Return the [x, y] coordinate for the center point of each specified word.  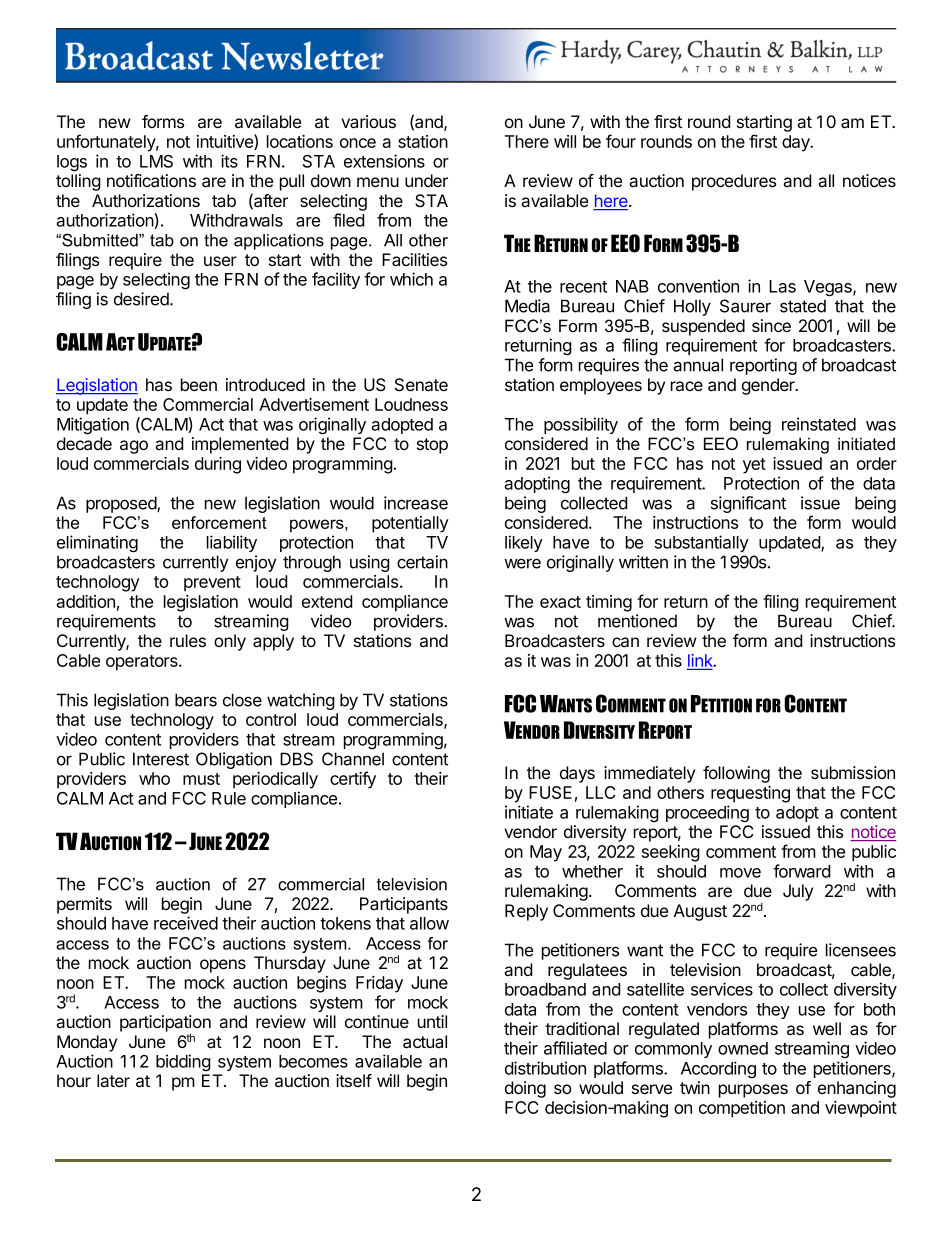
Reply [526, 912]
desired [142, 299]
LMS [156, 161]
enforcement [219, 522]
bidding [183, 1062]
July [798, 892]
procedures [734, 182]
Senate [421, 385]
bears [196, 700]
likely [524, 543]
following [736, 774]
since [771, 325]
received [186, 923]
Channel [353, 759]
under [426, 180]
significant [748, 504]
